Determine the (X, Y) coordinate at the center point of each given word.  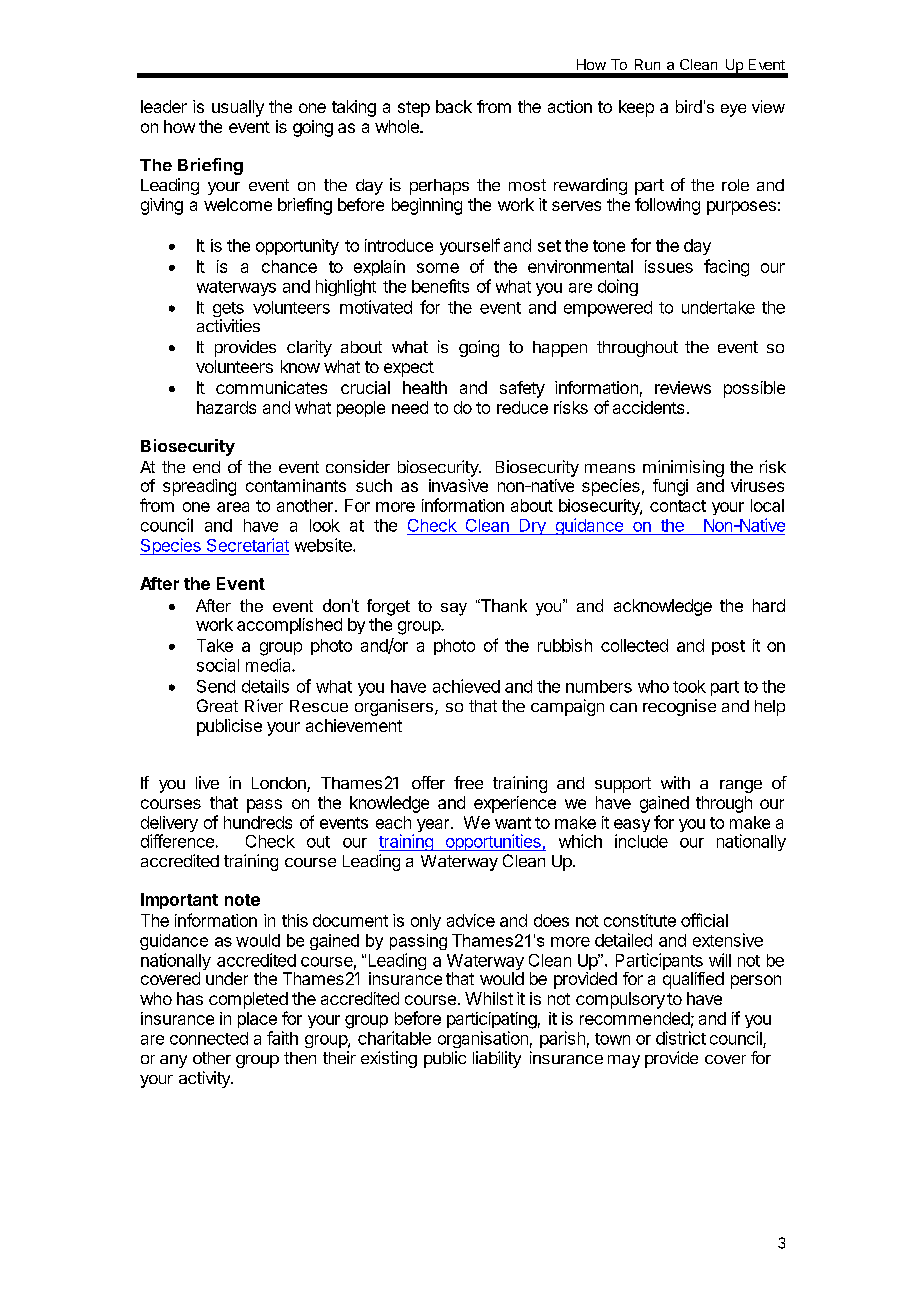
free (468, 782)
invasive (458, 485)
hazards (226, 407)
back (454, 106)
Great (217, 705)
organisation (483, 1039)
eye (733, 110)
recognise (679, 707)
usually (238, 108)
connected (209, 1038)
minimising (683, 470)
